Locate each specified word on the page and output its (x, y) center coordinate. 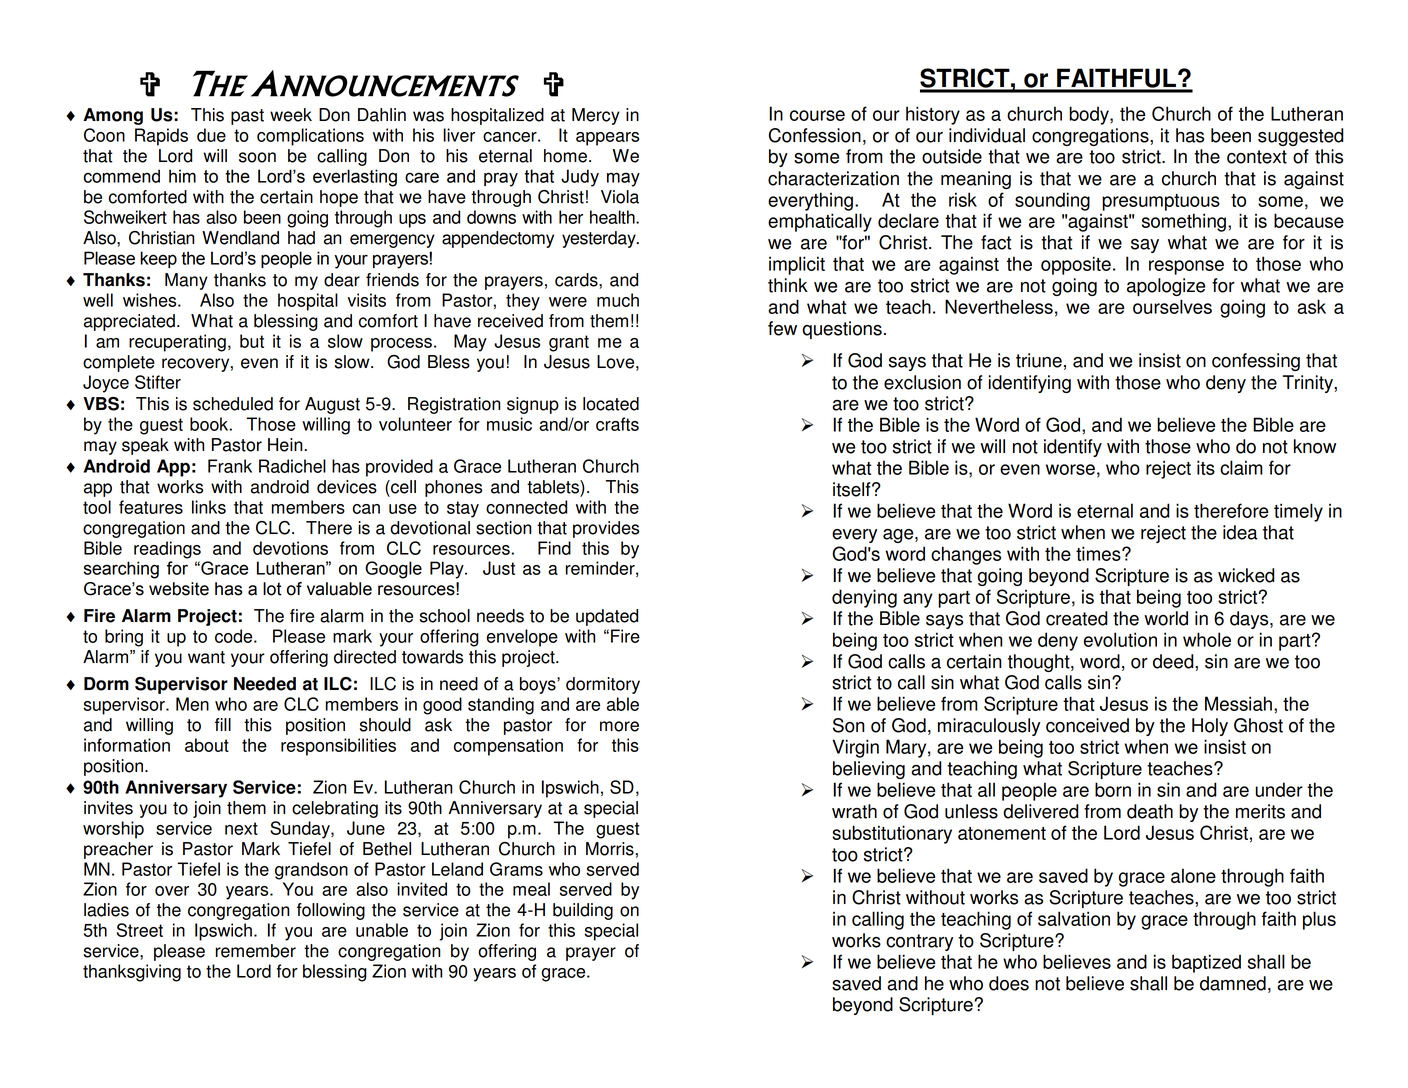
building (583, 911)
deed (1174, 661)
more (619, 726)
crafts (617, 424)
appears (607, 139)
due (211, 135)
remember (256, 951)
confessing (1256, 362)
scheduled (233, 404)
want (206, 657)
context (1257, 157)
